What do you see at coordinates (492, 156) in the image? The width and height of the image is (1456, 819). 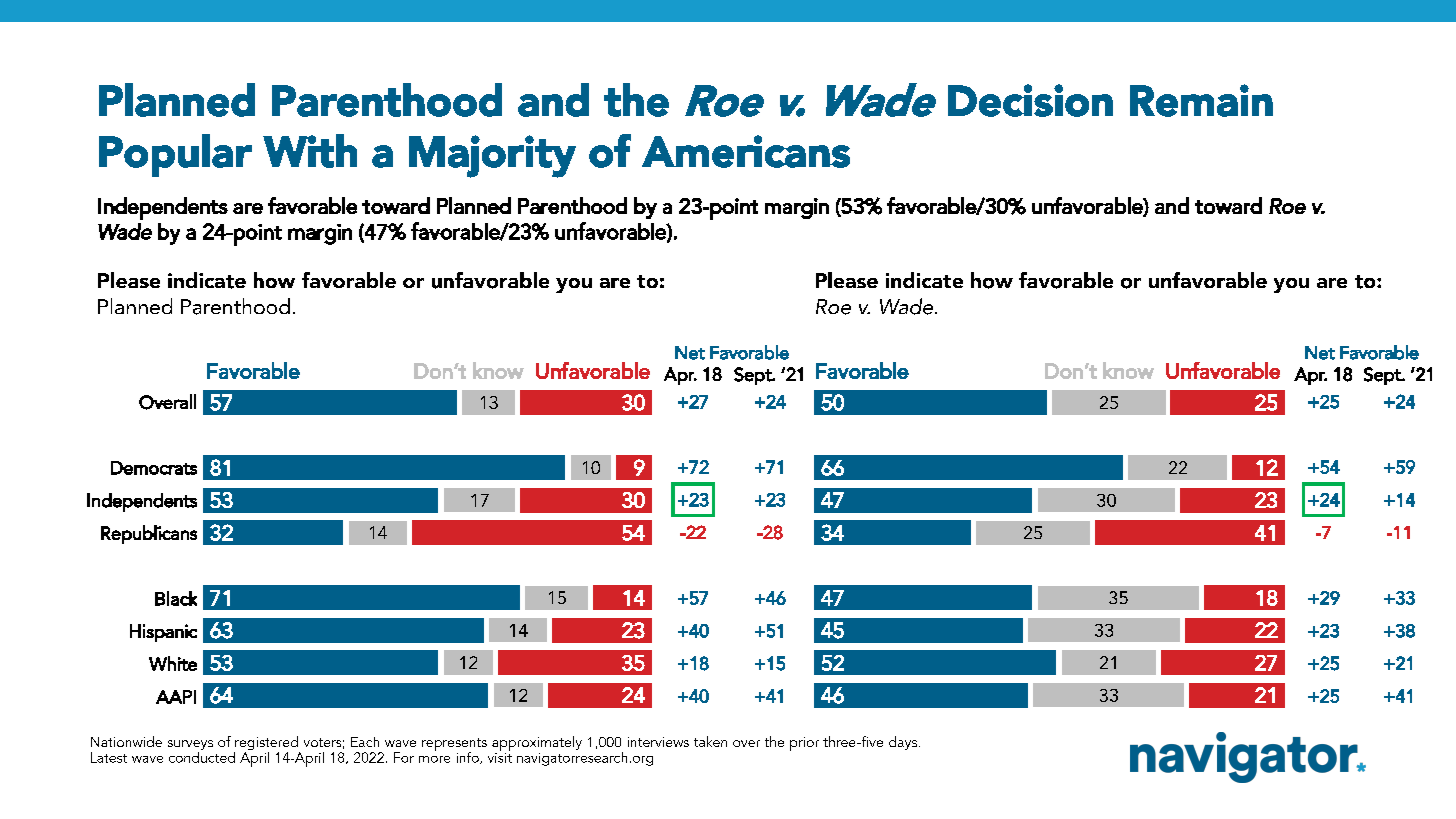 I see `Majority` at bounding box center [492, 156].
